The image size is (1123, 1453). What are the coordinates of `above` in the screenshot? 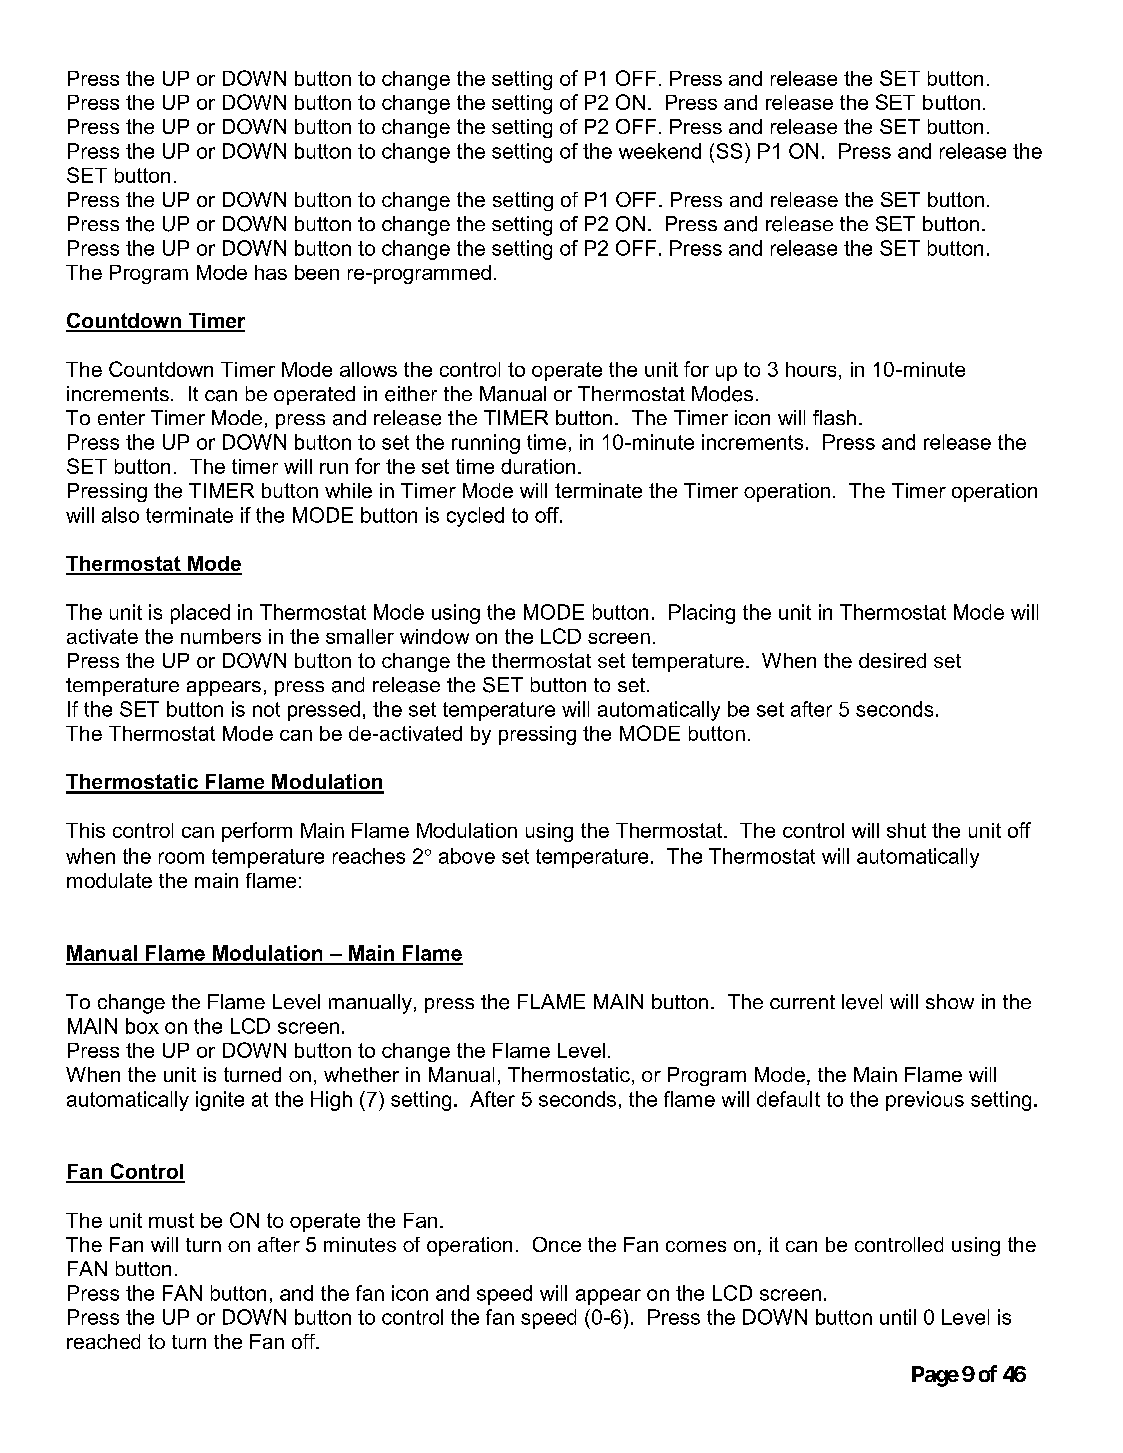 It's located at (467, 856).
